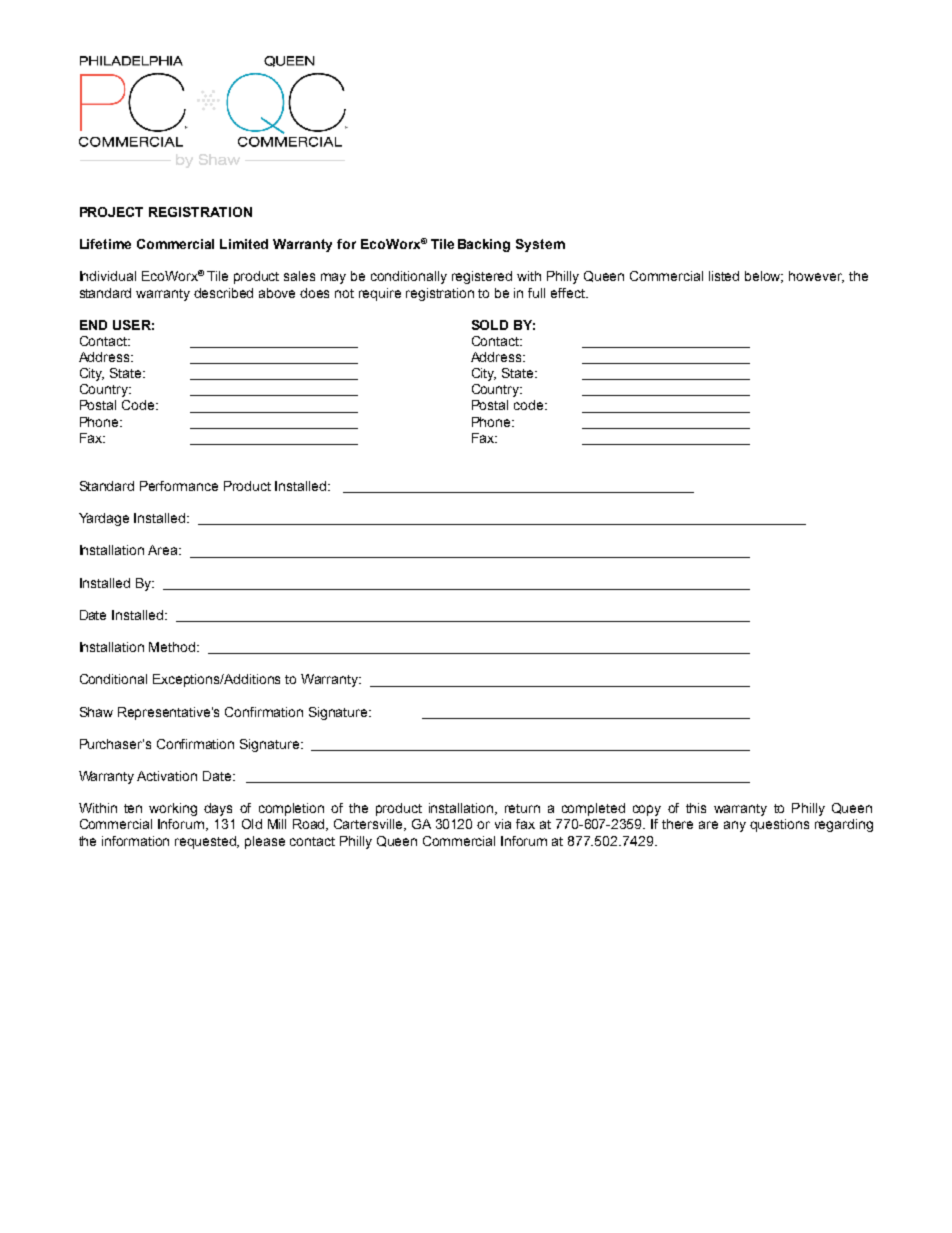  What do you see at coordinates (490, 325) in the page?
I see `SOLD` at bounding box center [490, 325].
